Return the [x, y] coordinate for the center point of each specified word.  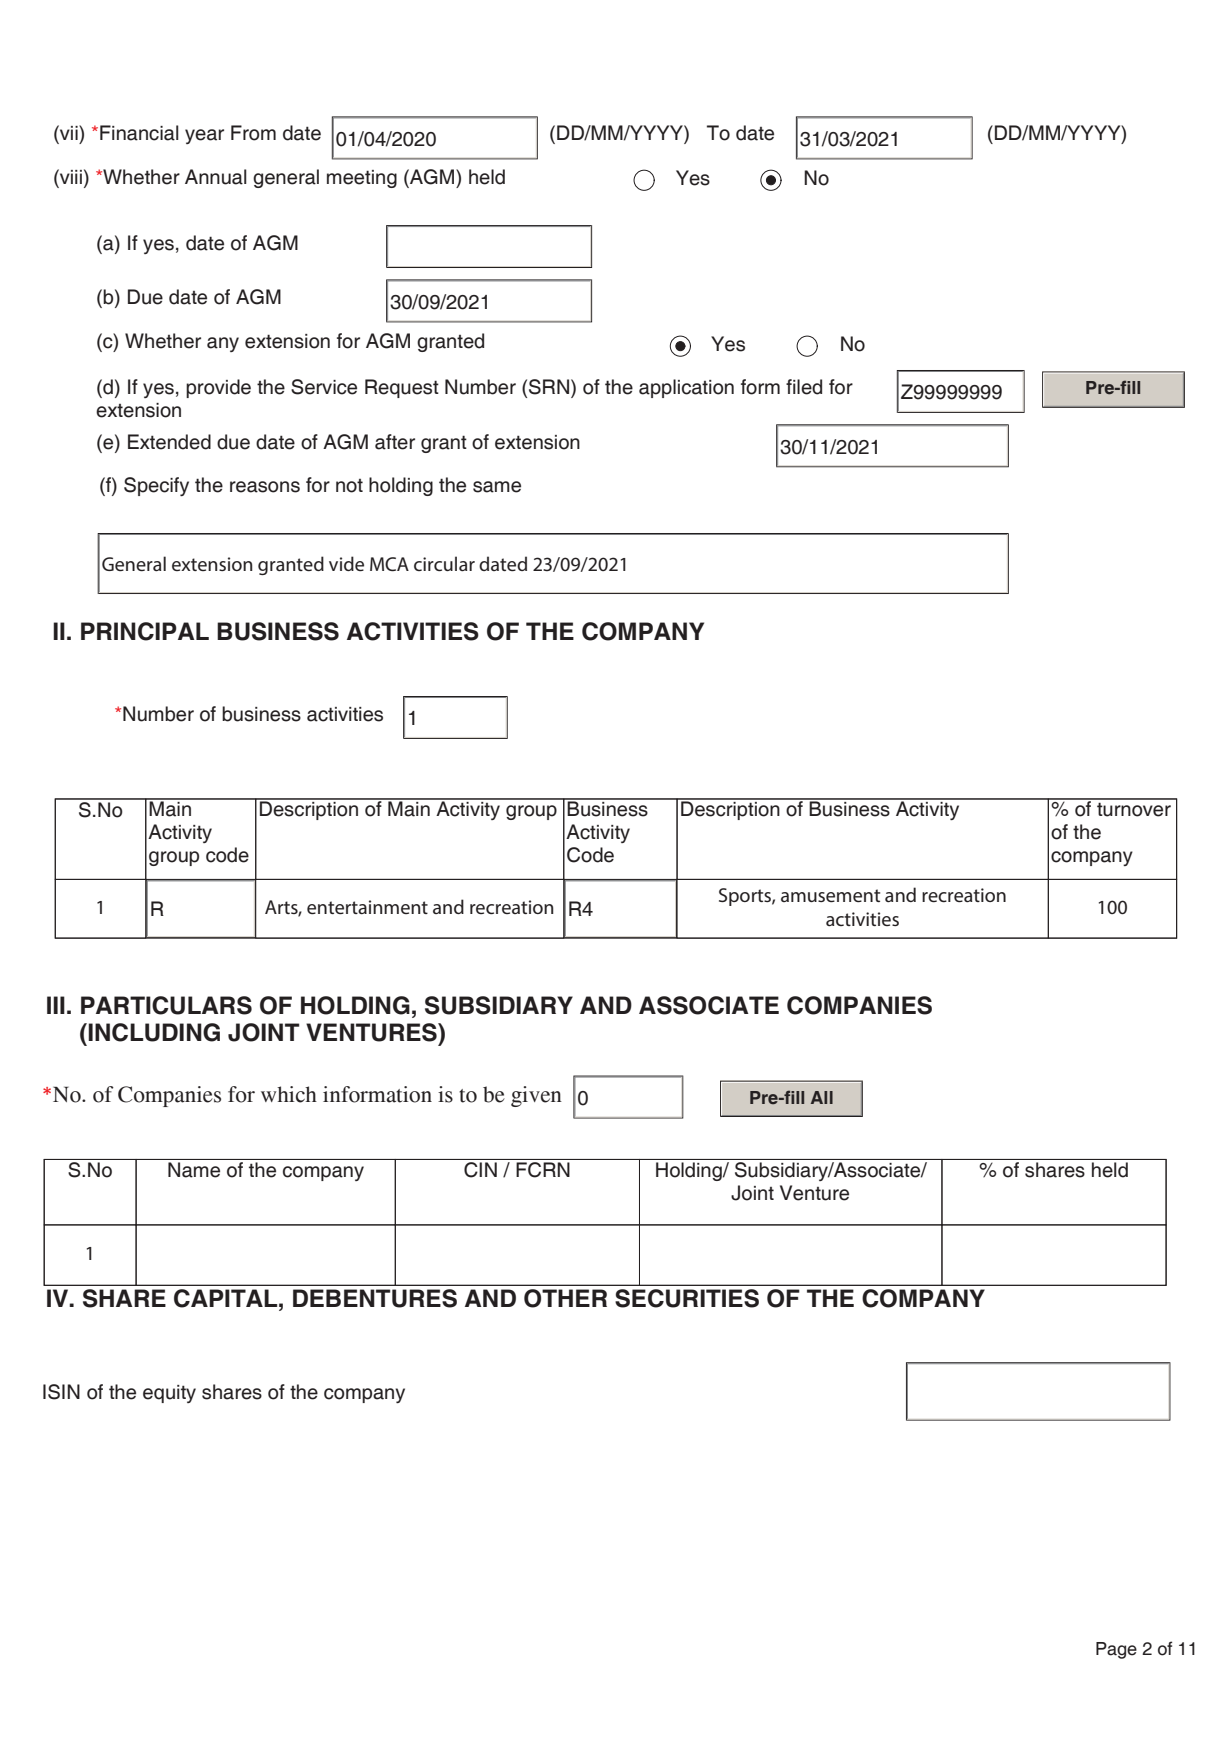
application [686, 388]
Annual [216, 177]
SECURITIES [687, 1298]
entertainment [367, 907]
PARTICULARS [166, 1005]
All [822, 1097]
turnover [1134, 809]
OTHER [565, 1298]
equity [169, 1394]
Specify [156, 486]
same [497, 487]
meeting [362, 179]
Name [194, 1170]
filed [804, 387]
